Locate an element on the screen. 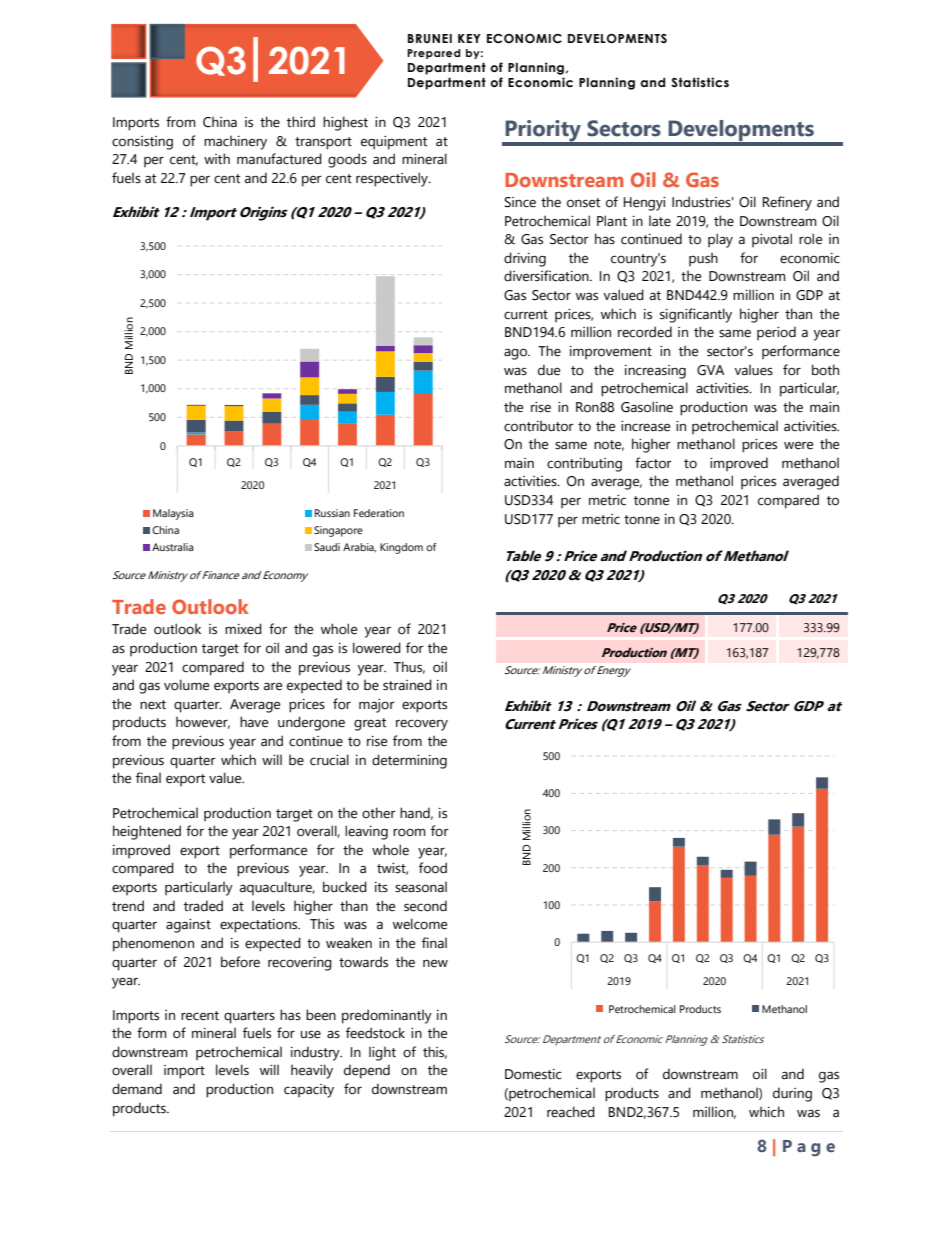 The height and width of the screenshot is (1233, 952). during is located at coordinates (792, 1094).
